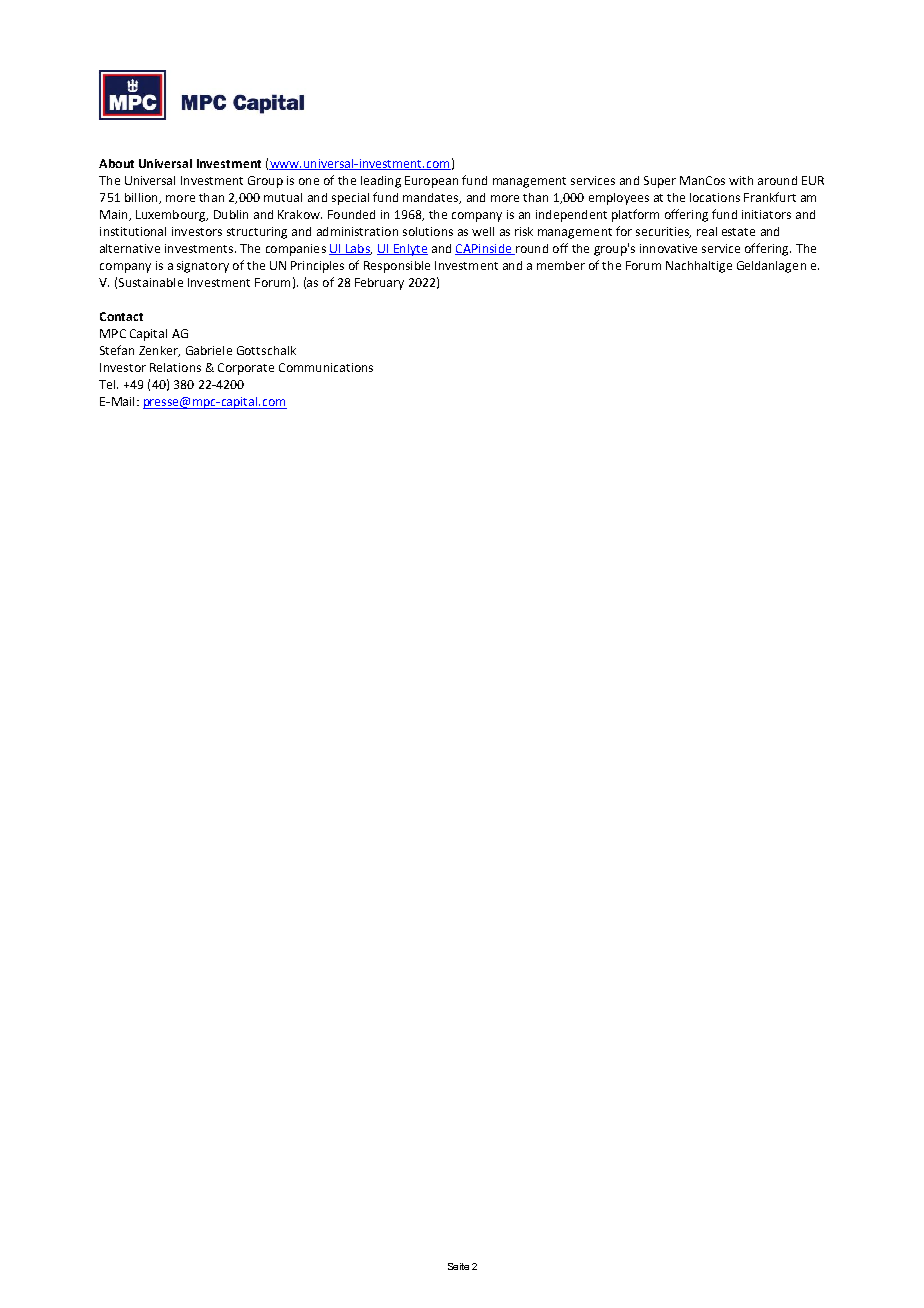  I want to click on Gabriele, so click(209, 350).
